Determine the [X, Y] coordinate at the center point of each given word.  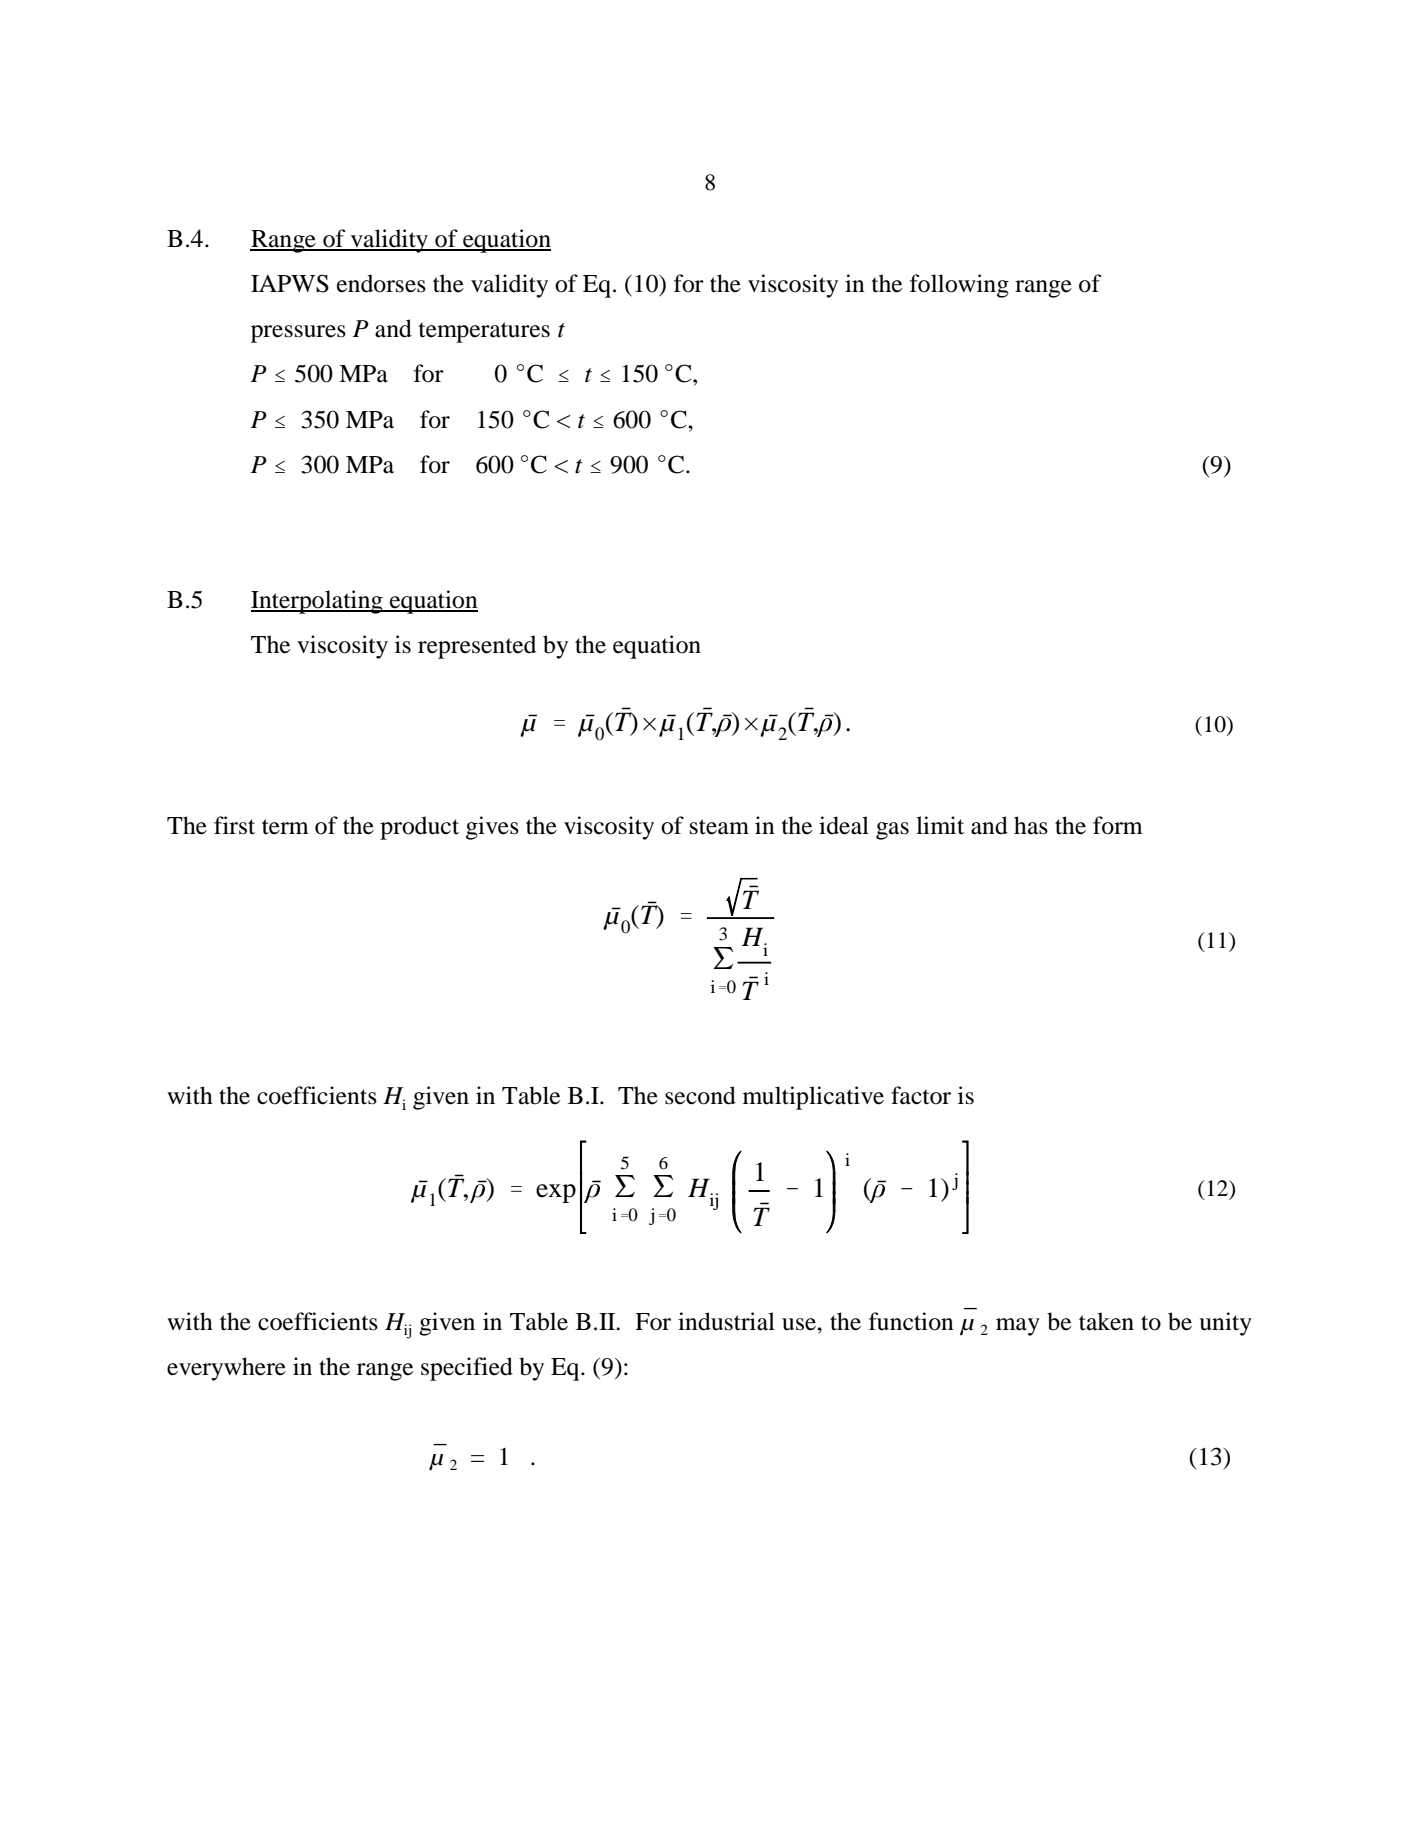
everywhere [226, 1369]
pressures [298, 334]
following [959, 286]
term [285, 827]
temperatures [484, 332]
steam [719, 827]
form [1118, 825]
